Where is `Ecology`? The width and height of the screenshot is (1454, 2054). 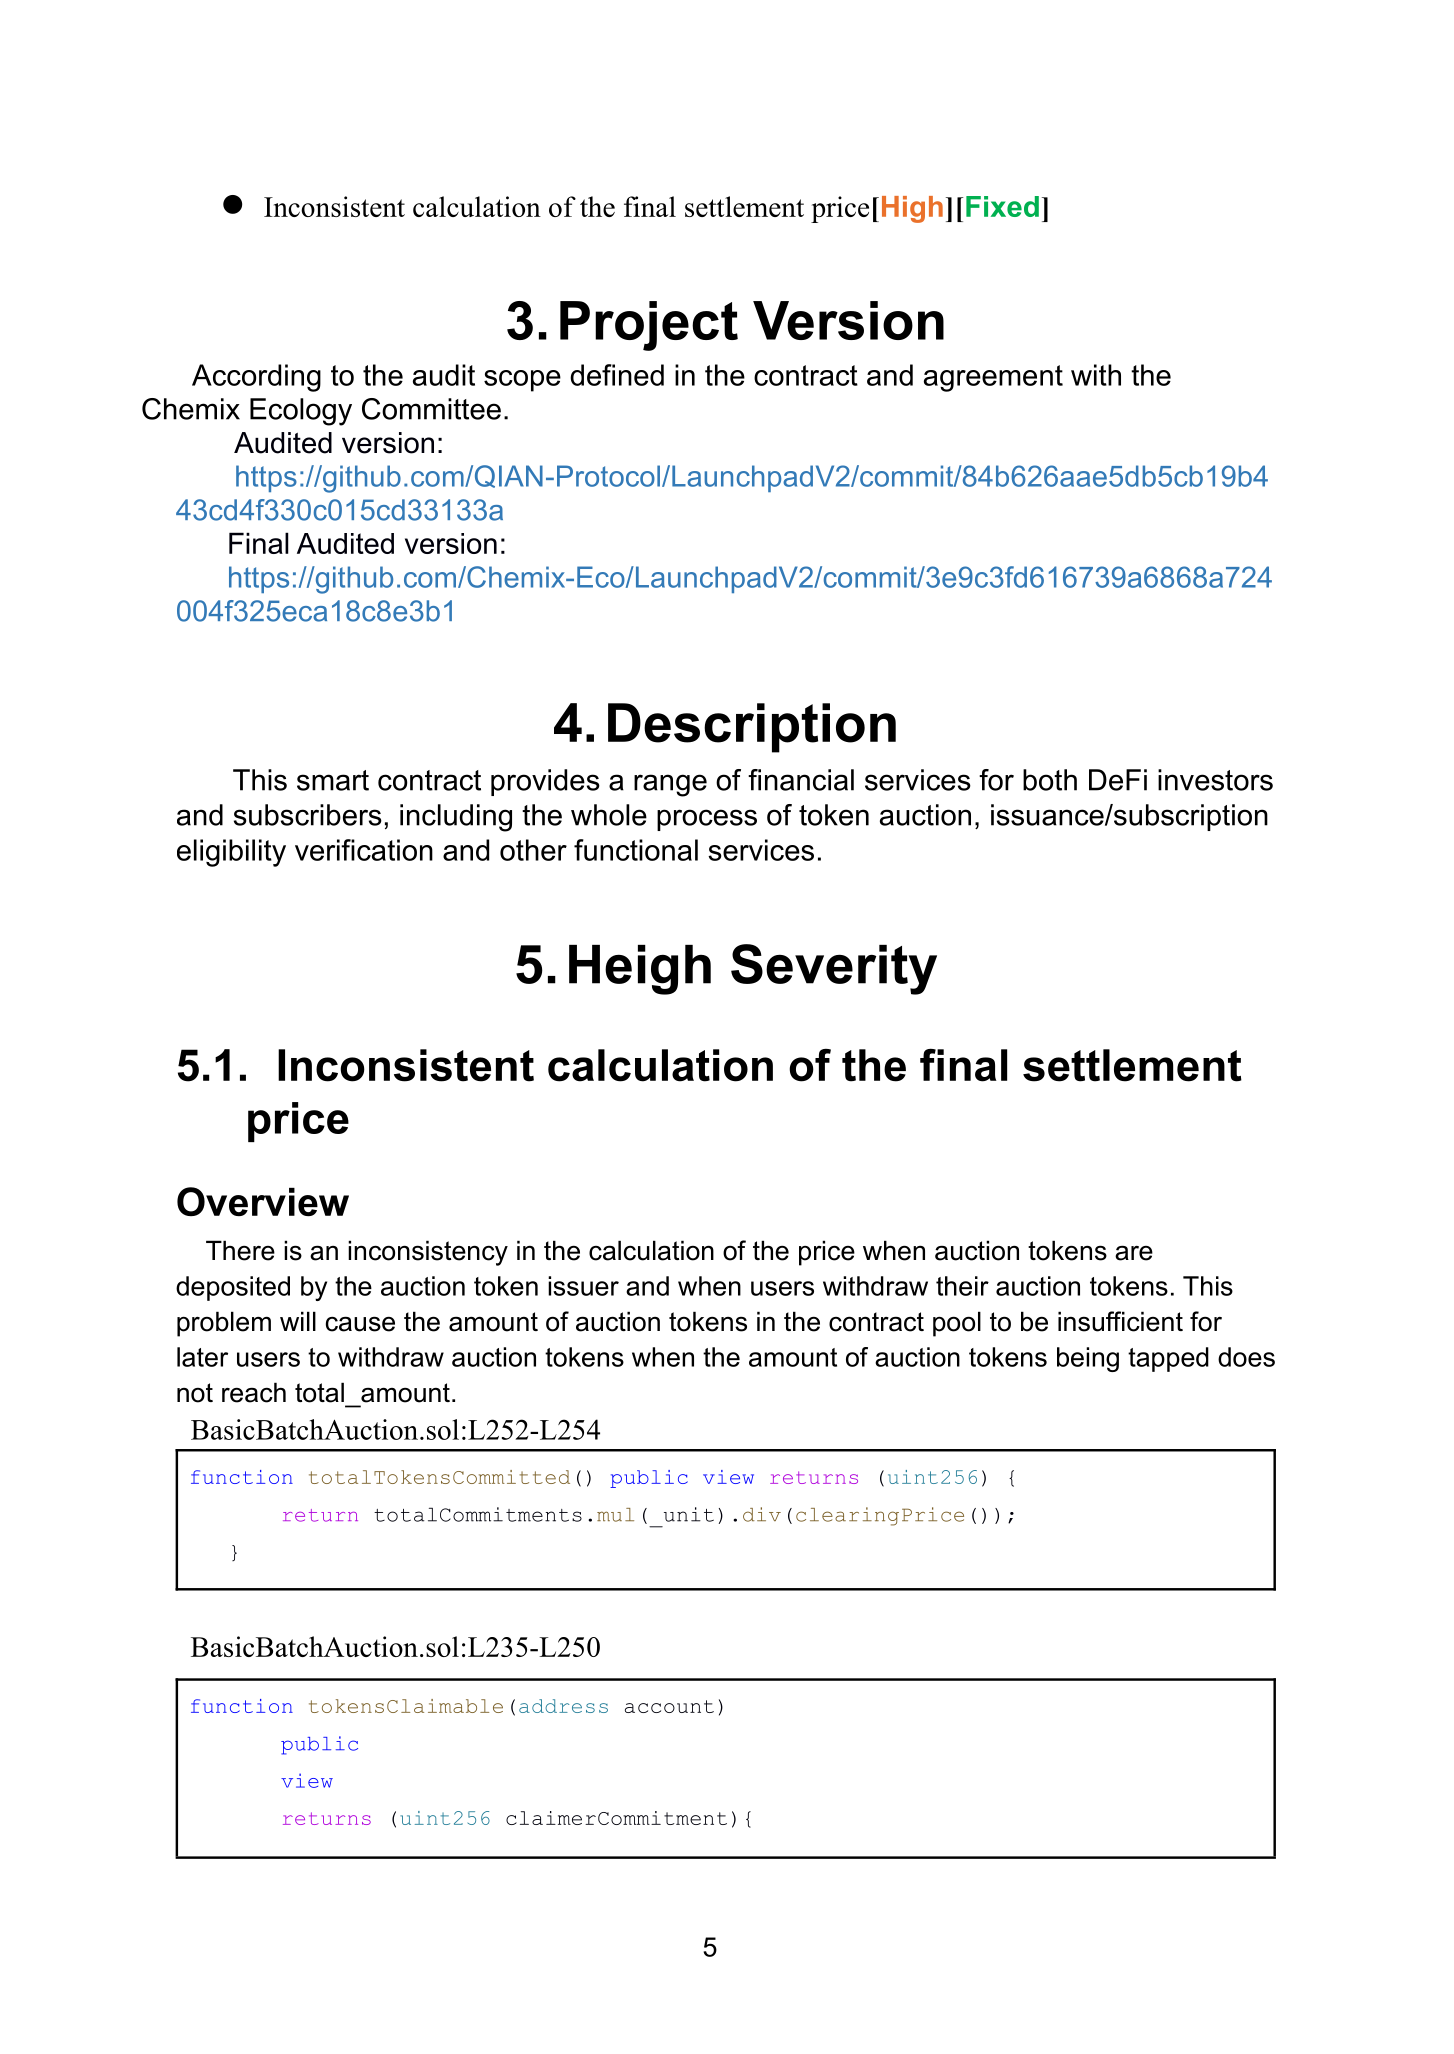 Ecology is located at coordinates (301, 412).
